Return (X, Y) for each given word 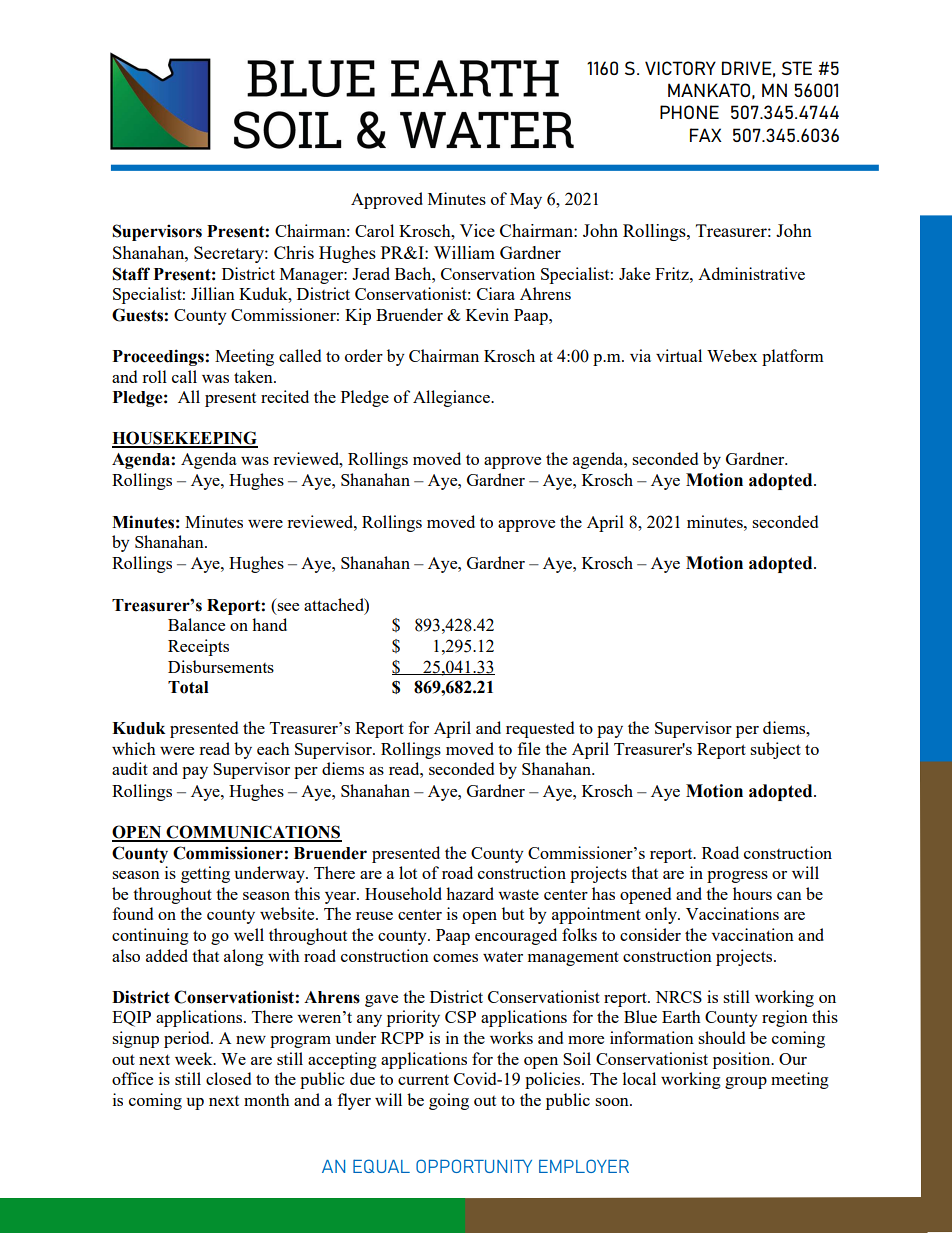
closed (228, 1078)
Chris (294, 252)
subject (775, 750)
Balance (196, 624)
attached (335, 604)
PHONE (689, 112)
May (526, 201)
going (449, 1101)
